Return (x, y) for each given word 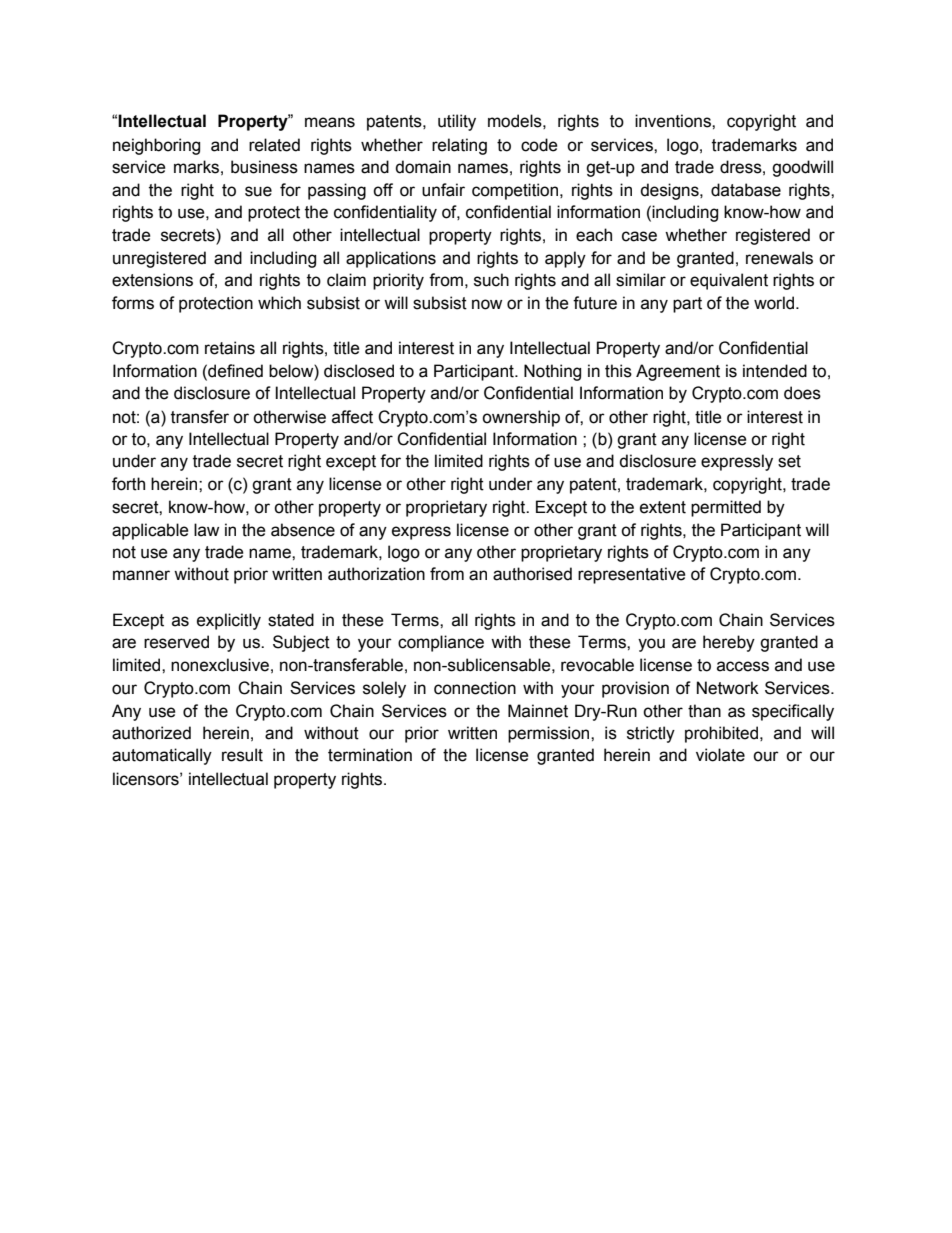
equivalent (729, 281)
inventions (674, 121)
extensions (152, 280)
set (789, 461)
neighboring (156, 146)
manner (141, 575)
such (491, 280)
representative (632, 575)
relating (459, 146)
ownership (521, 418)
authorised (532, 574)
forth (128, 484)
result (242, 755)
